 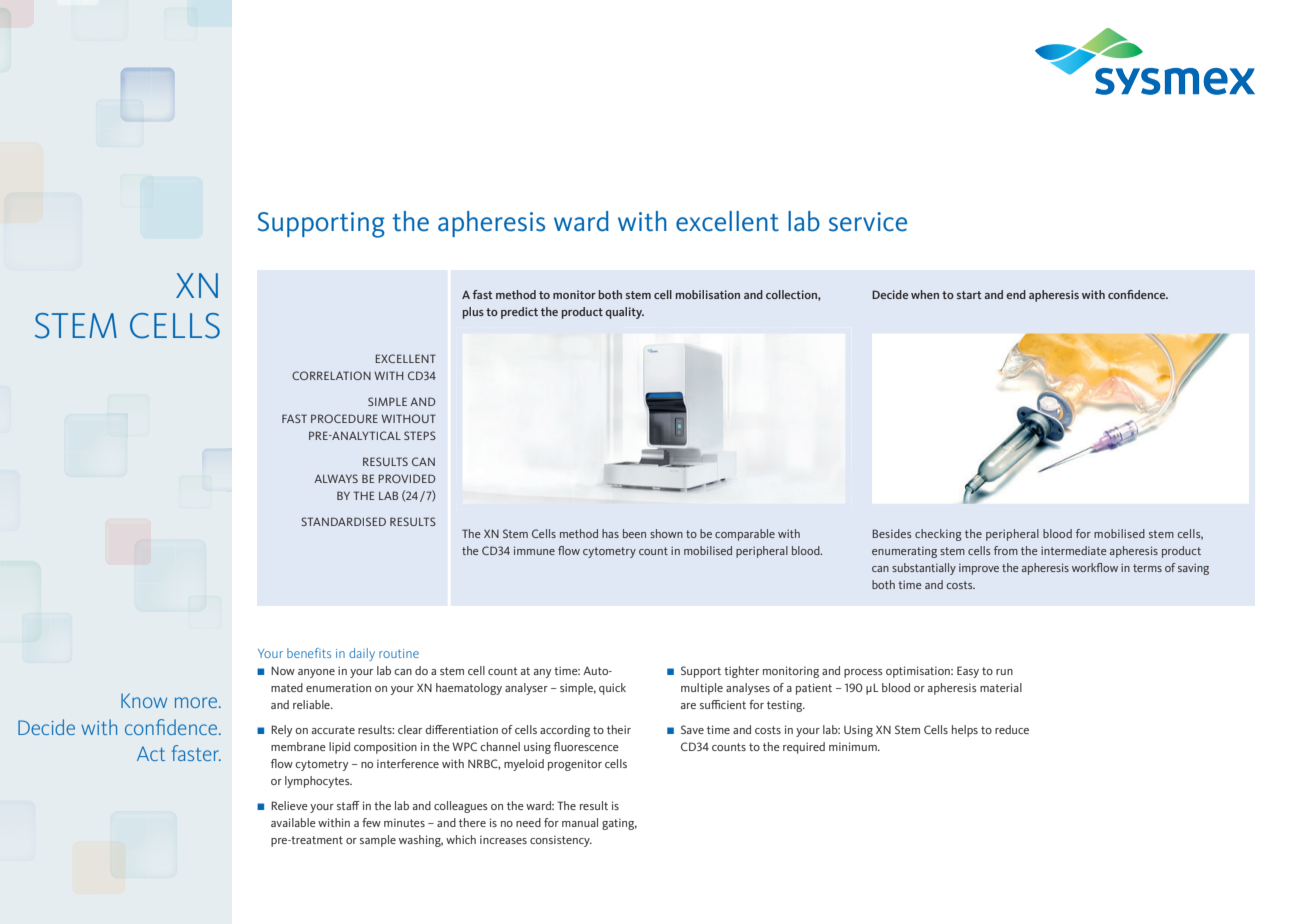 What do you see at coordinates (1016, 294) in the page?
I see `end` at bounding box center [1016, 294].
